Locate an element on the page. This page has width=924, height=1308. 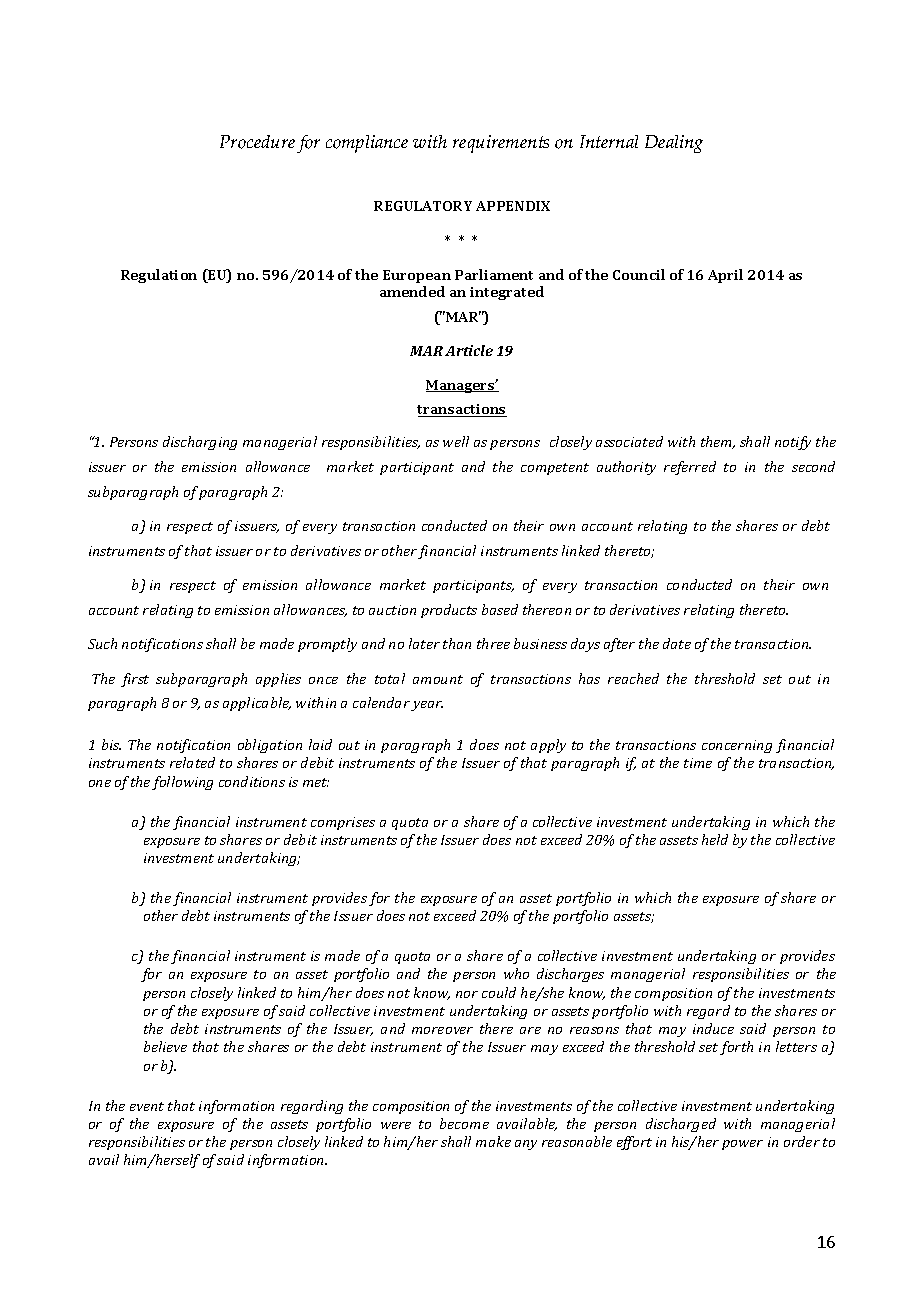
Dealing is located at coordinates (674, 144).
